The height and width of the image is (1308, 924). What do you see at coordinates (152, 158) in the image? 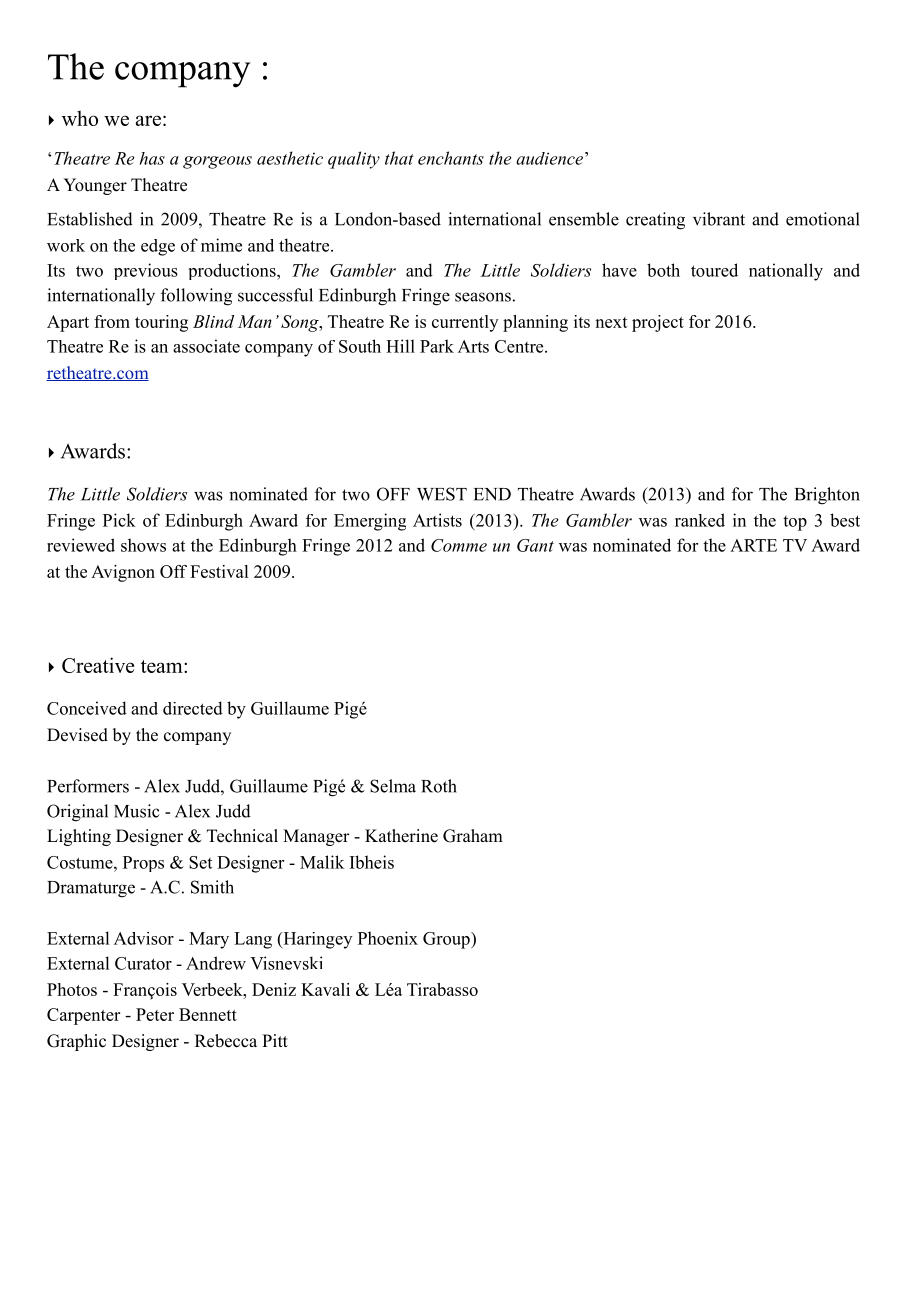
I see `has` at bounding box center [152, 158].
